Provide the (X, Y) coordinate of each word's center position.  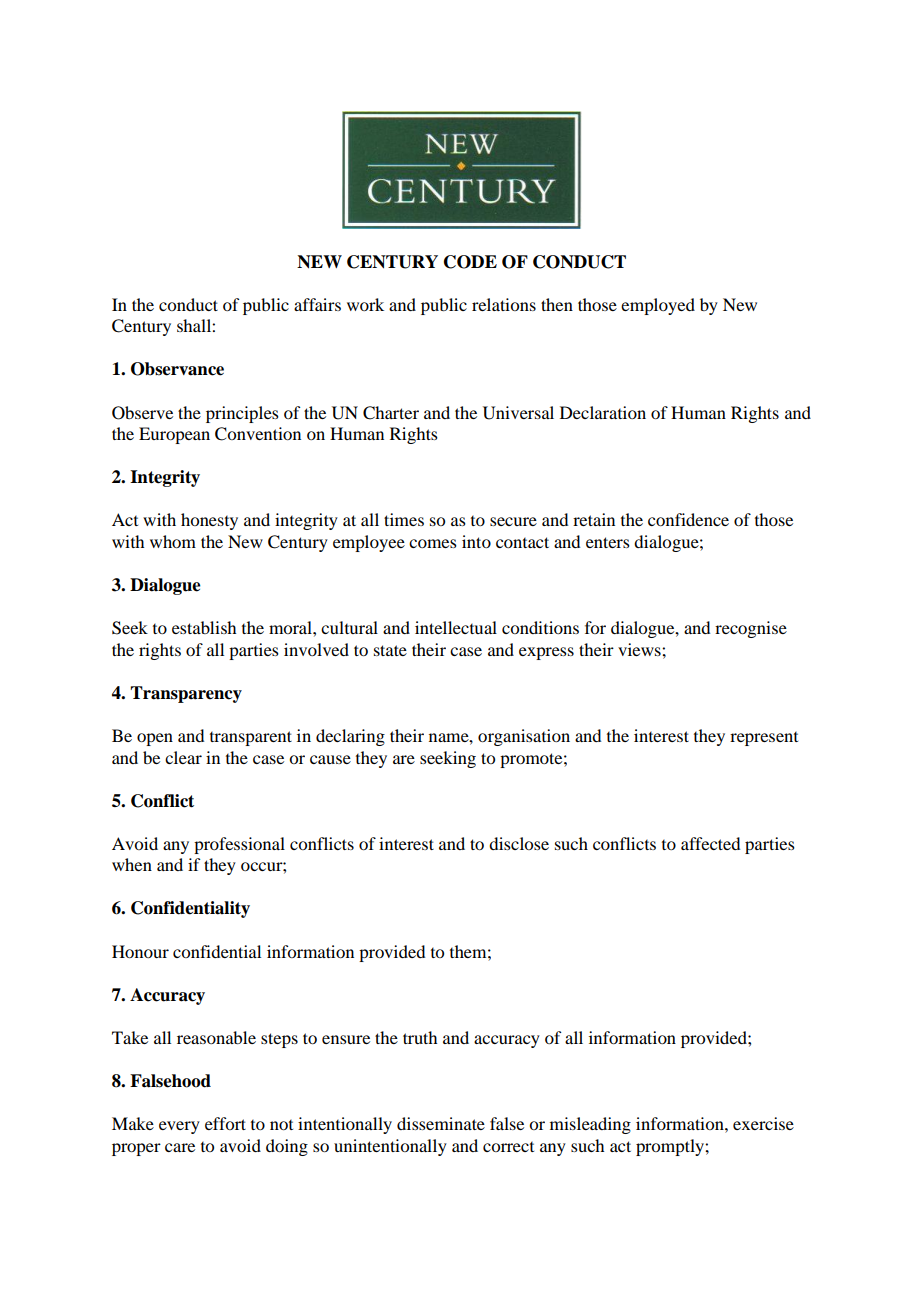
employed (658, 306)
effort (225, 1123)
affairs (317, 304)
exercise (763, 1123)
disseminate (441, 1123)
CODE (470, 262)
